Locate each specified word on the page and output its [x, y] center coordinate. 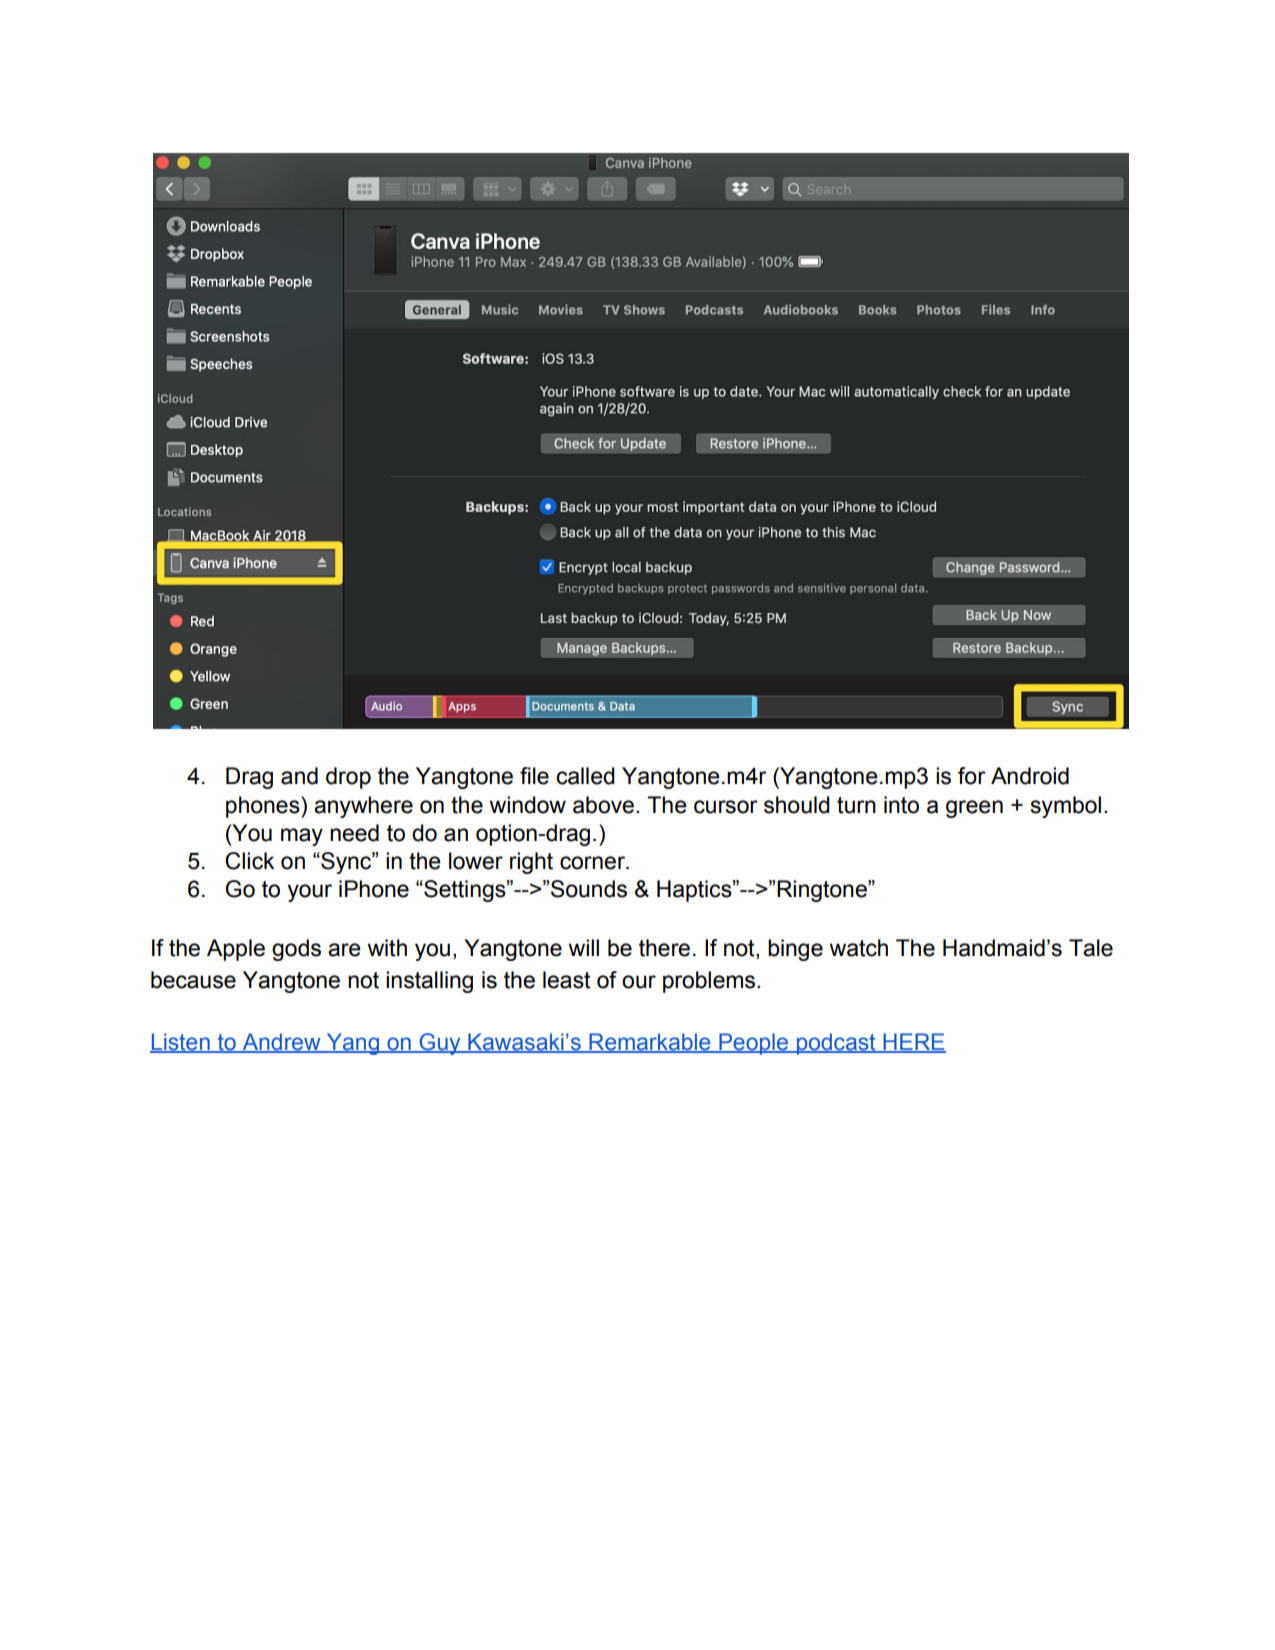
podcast [836, 1044]
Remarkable [650, 1043]
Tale [1091, 948]
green [974, 809]
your [310, 893]
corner [593, 863]
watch [858, 948]
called [585, 776]
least [567, 980]
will [583, 947]
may [302, 837]
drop [348, 778]
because [193, 980]
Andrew [281, 1043]
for [972, 776]
